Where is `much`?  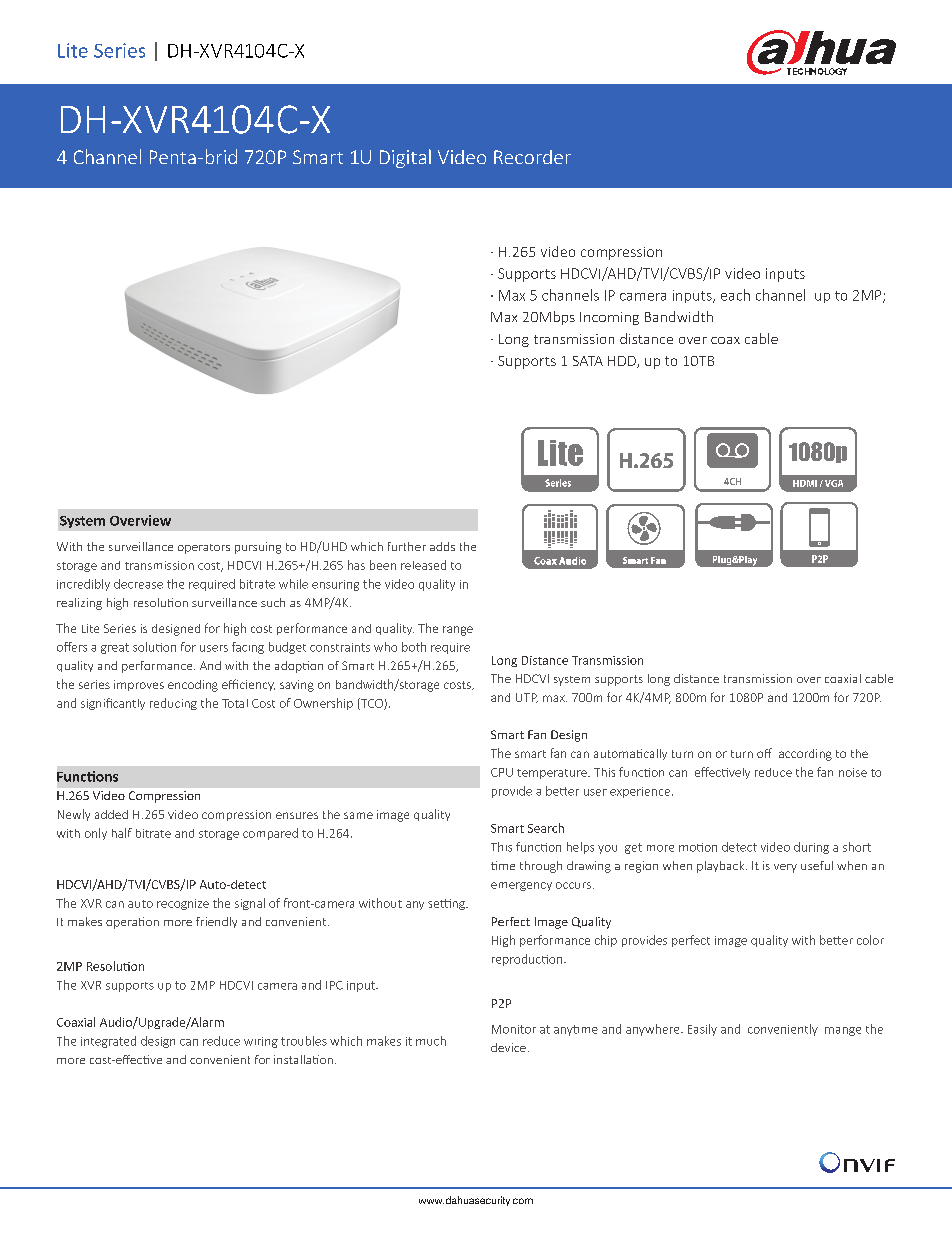 much is located at coordinates (431, 1041).
